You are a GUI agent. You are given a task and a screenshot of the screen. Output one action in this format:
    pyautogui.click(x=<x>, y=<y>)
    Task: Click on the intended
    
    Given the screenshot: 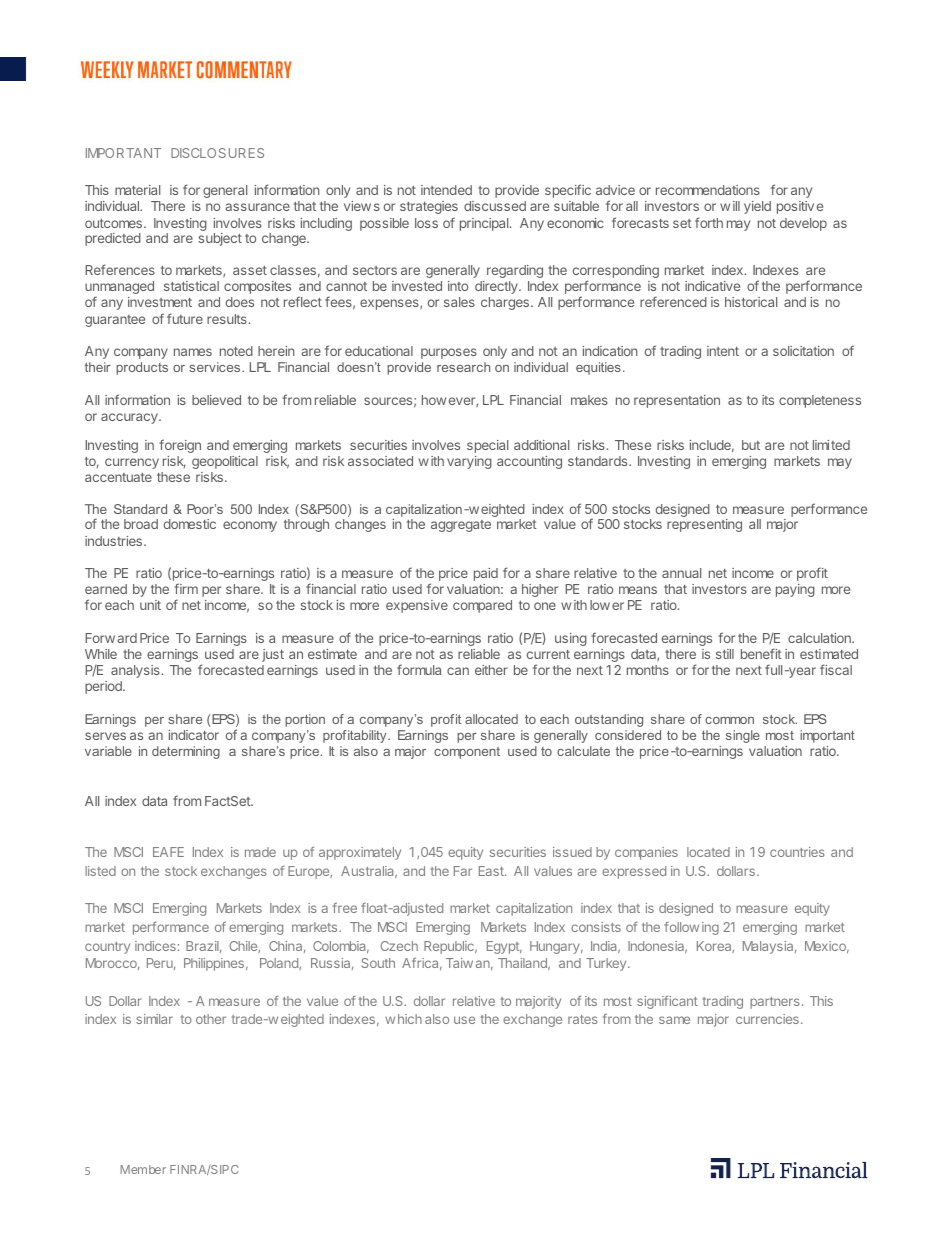 What is the action you would take?
    pyautogui.click(x=446, y=190)
